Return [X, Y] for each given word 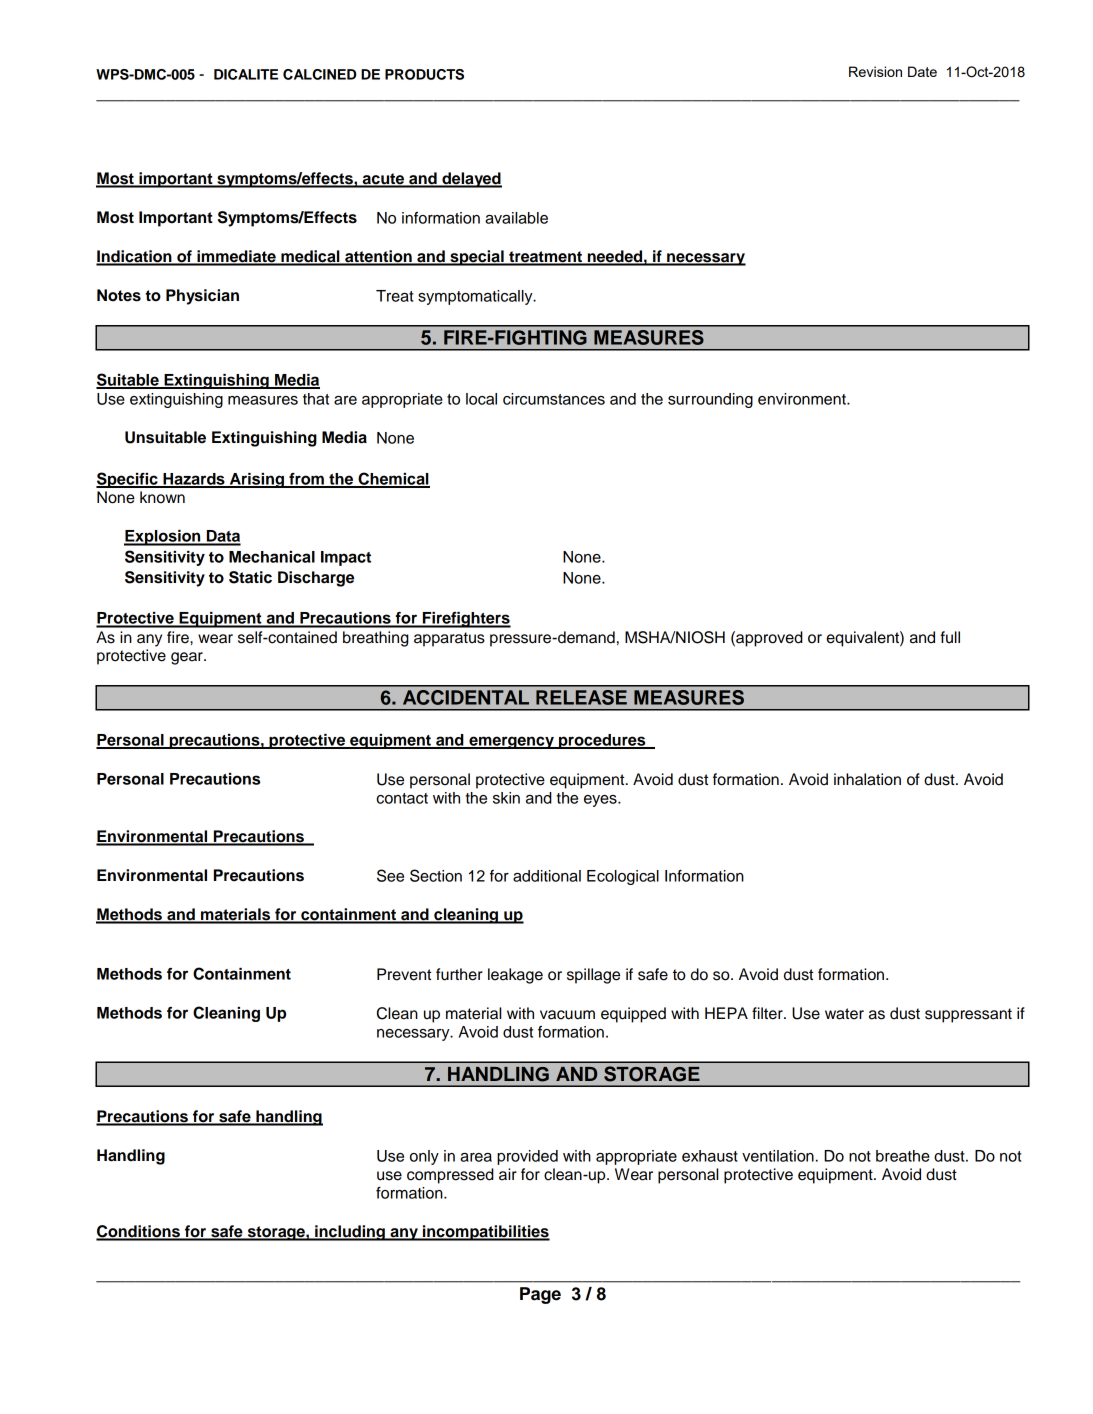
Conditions [139, 1232]
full [950, 637]
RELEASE [581, 697]
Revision [875, 71]
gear [188, 658]
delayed [471, 180]
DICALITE [246, 74]
